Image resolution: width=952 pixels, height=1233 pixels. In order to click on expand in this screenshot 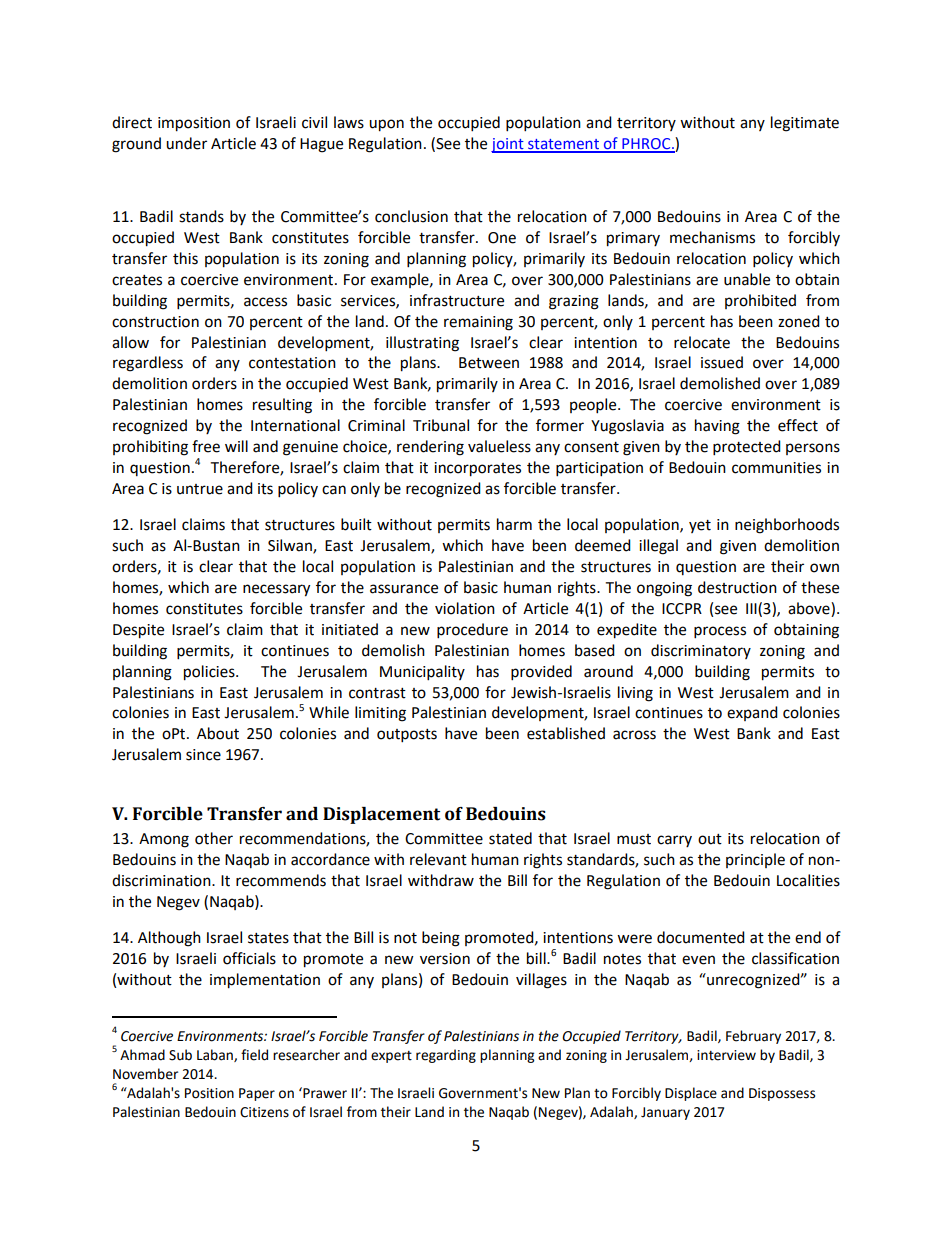, I will do `click(752, 713)`.
